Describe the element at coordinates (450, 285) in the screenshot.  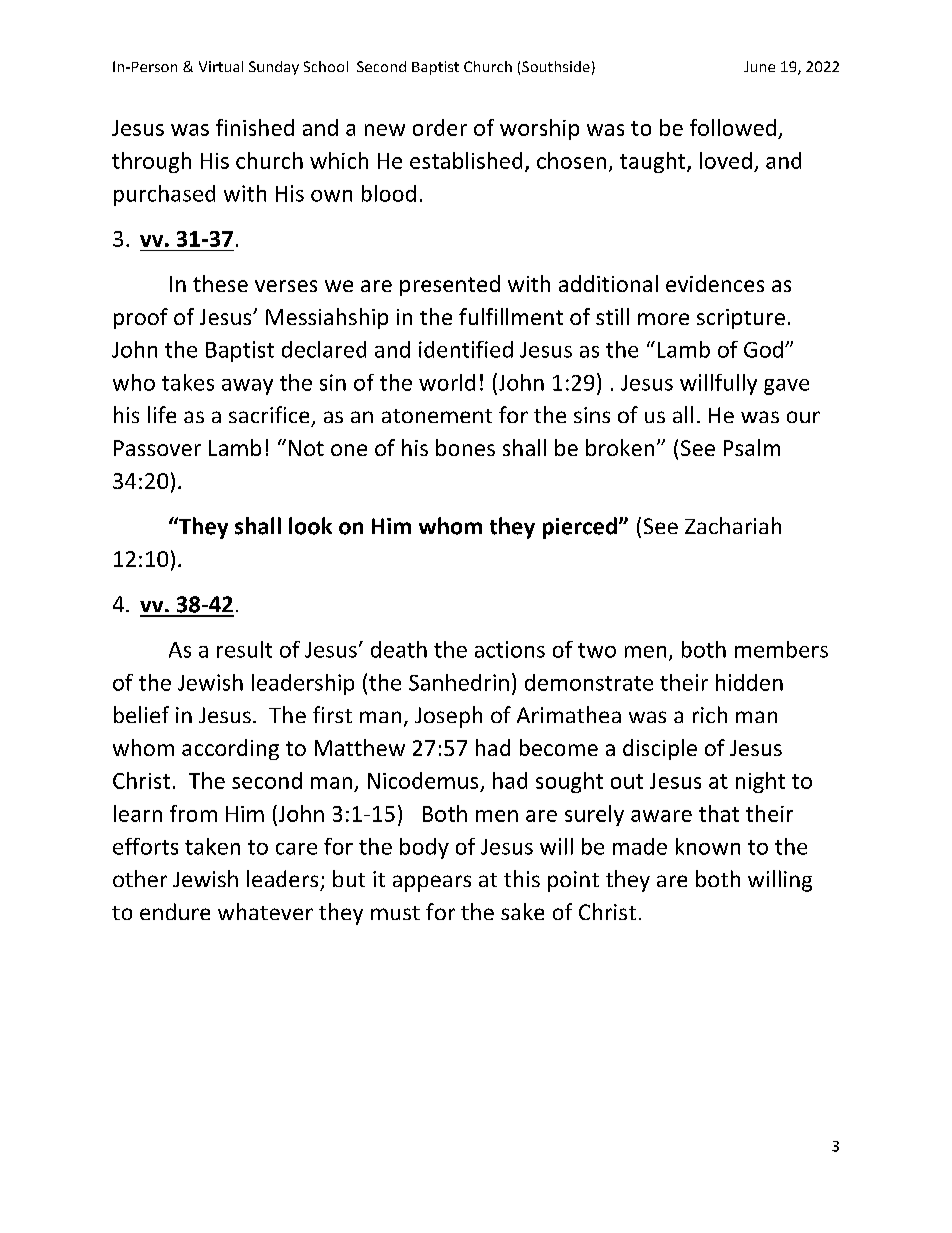
I see `presented` at that location.
